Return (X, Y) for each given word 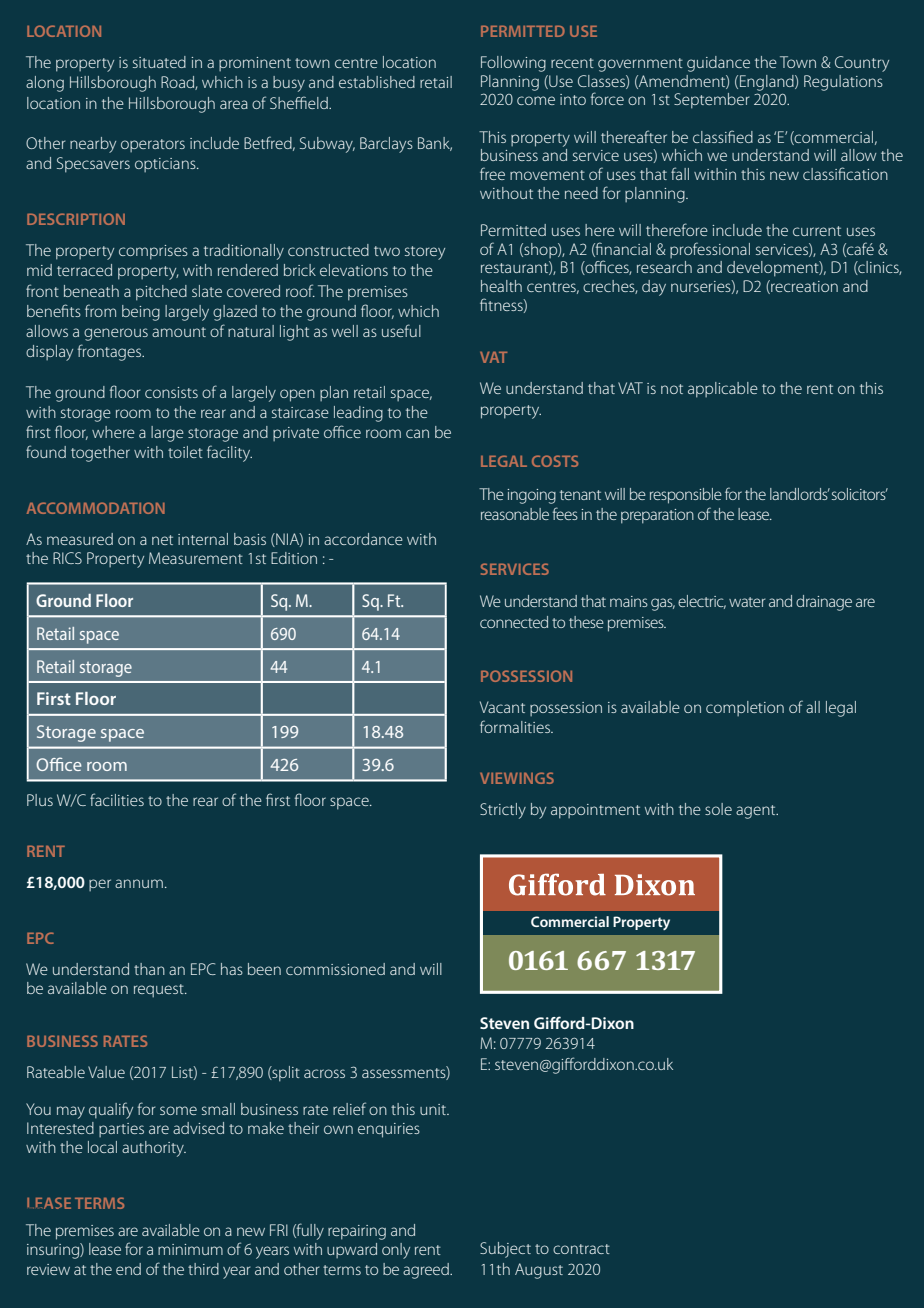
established (377, 82)
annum (139, 883)
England (768, 83)
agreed (427, 1271)
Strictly (503, 811)
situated (159, 62)
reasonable (515, 514)
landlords (800, 494)
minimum (190, 1249)
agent (757, 812)
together (100, 454)
